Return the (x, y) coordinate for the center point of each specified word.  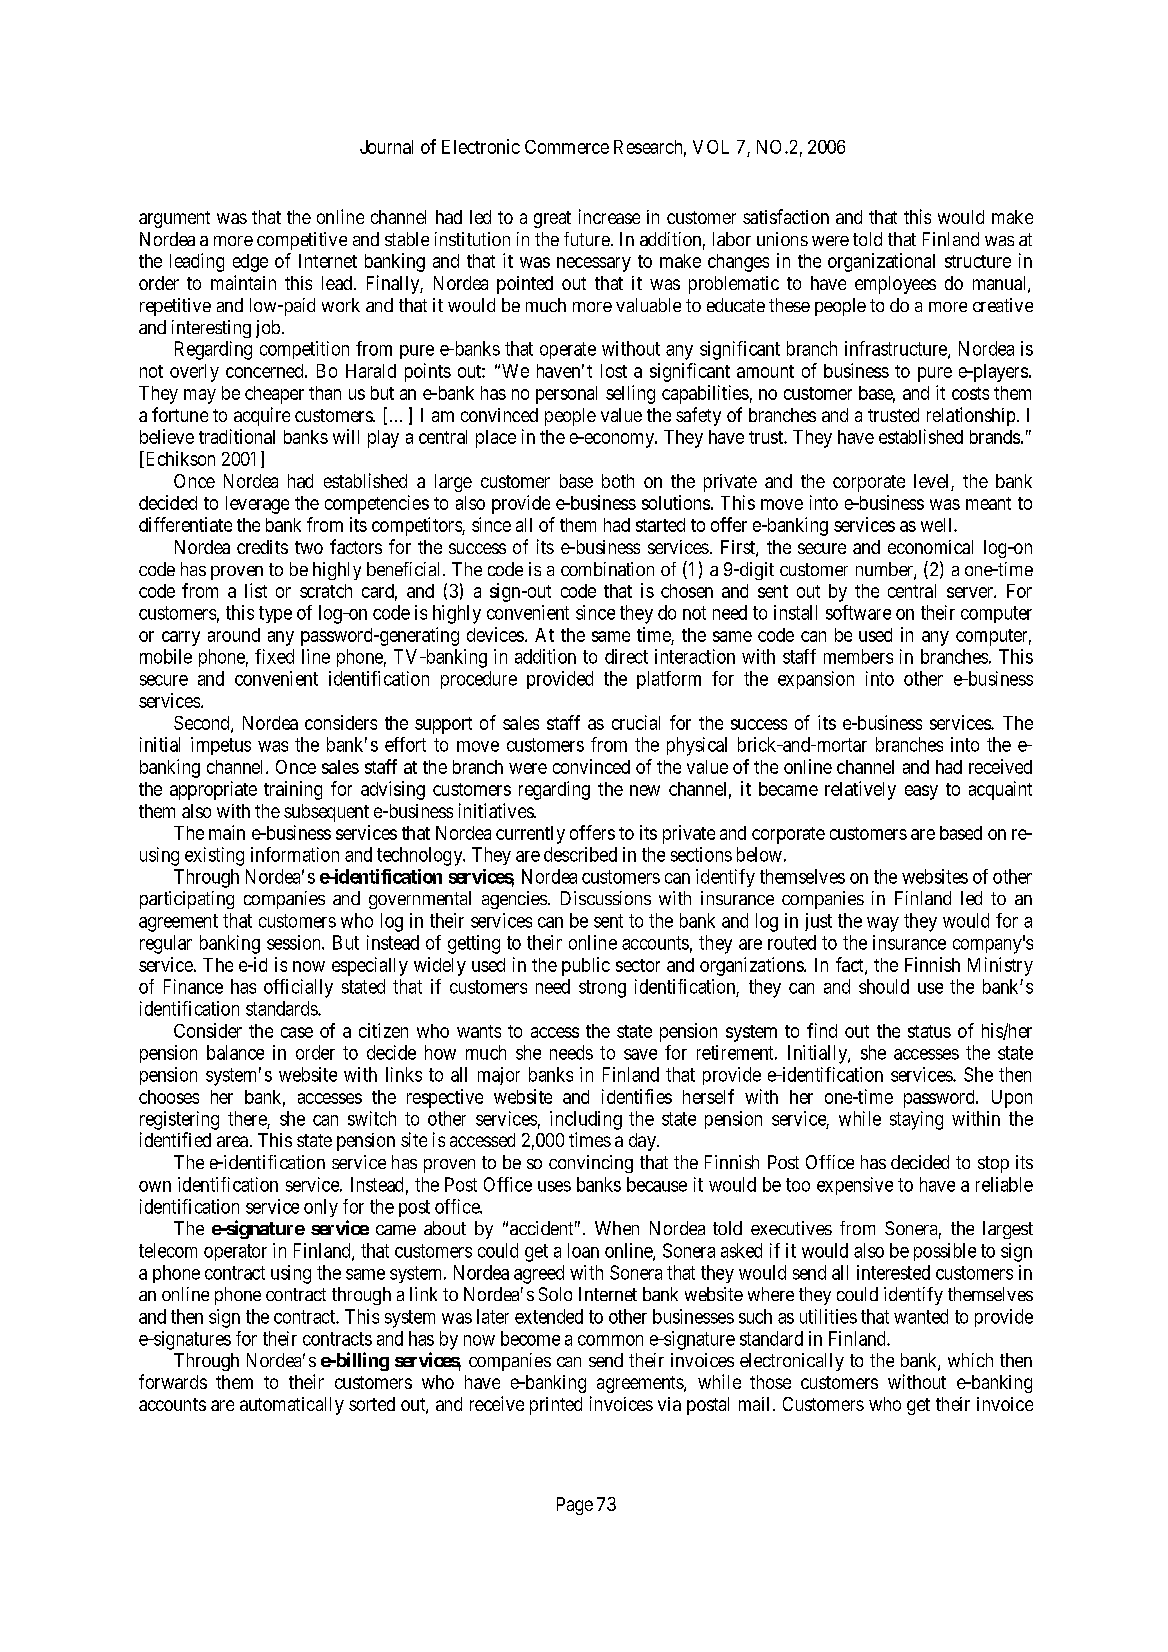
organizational (881, 262)
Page (575, 1506)
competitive (302, 241)
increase (609, 216)
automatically (292, 1406)
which (970, 1360)
